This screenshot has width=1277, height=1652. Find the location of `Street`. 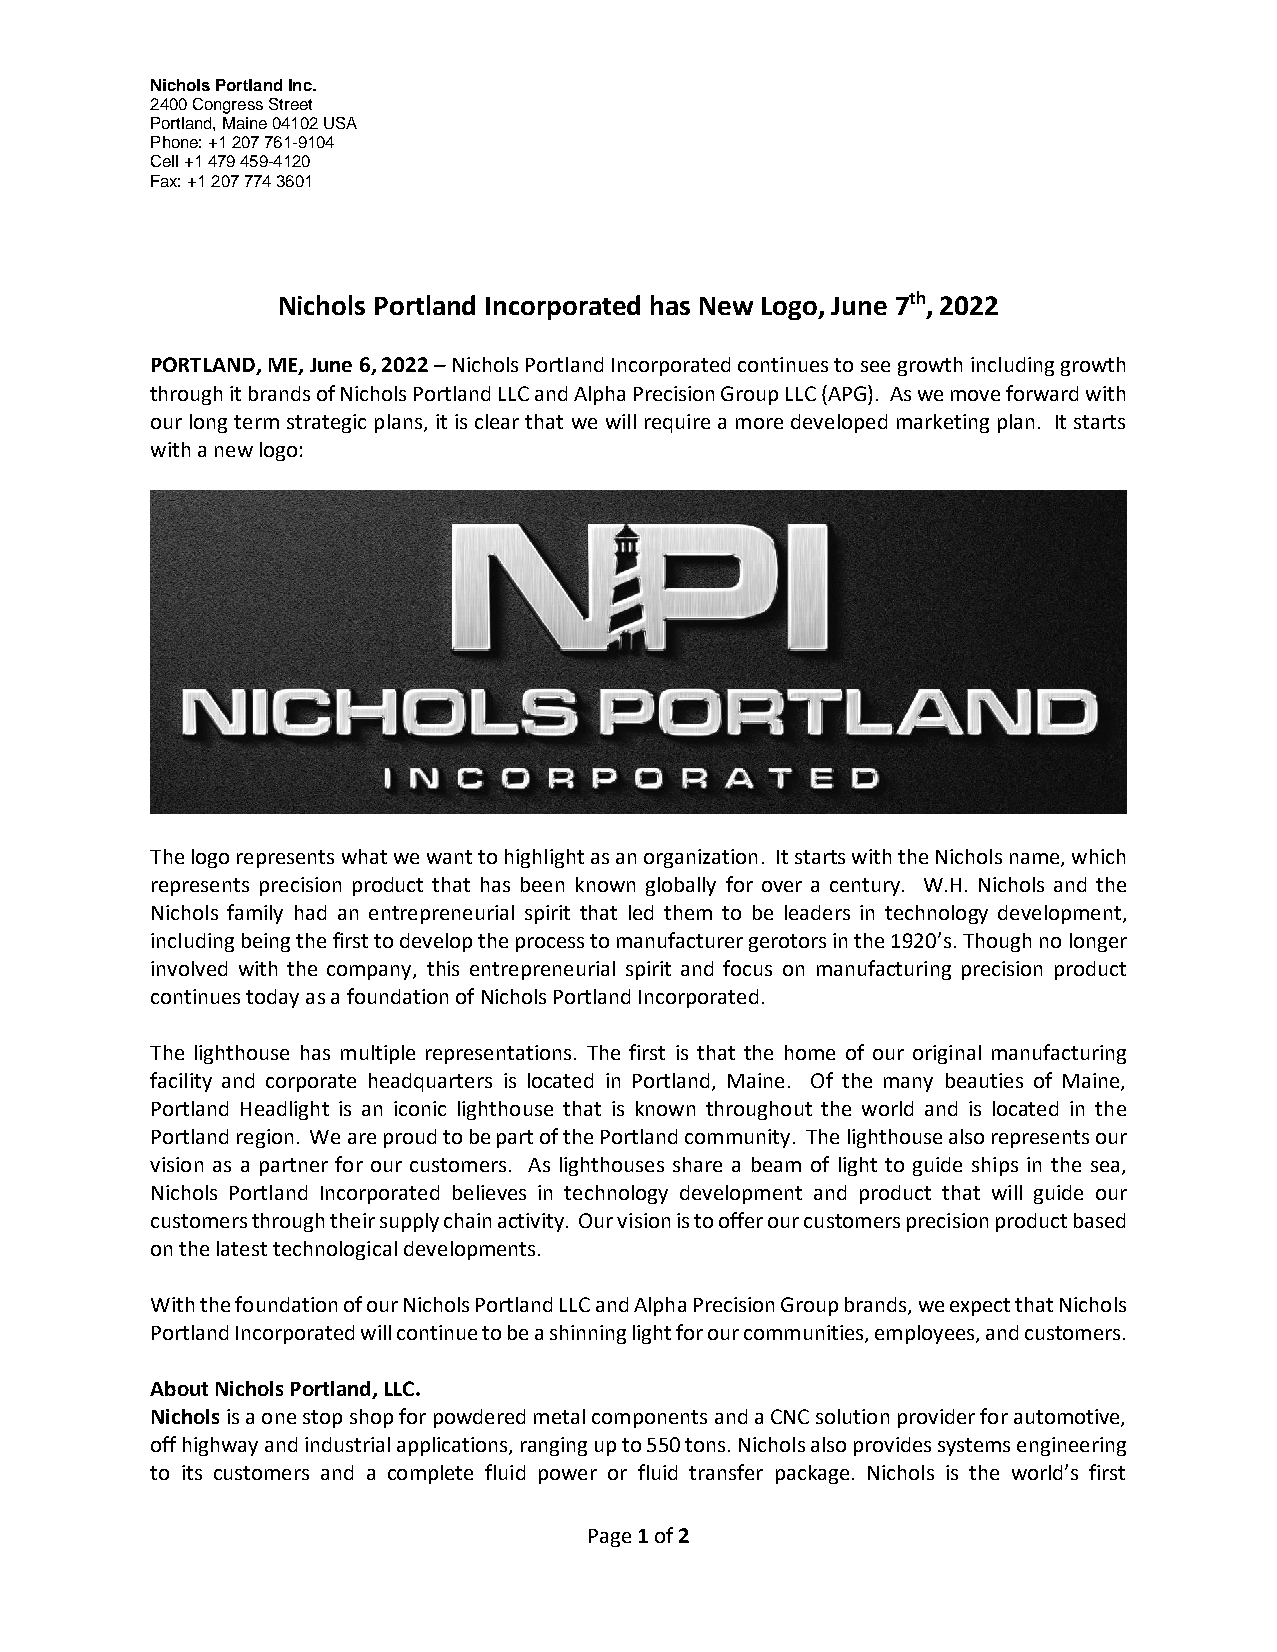

Street is located at coordinates (290, 104).
